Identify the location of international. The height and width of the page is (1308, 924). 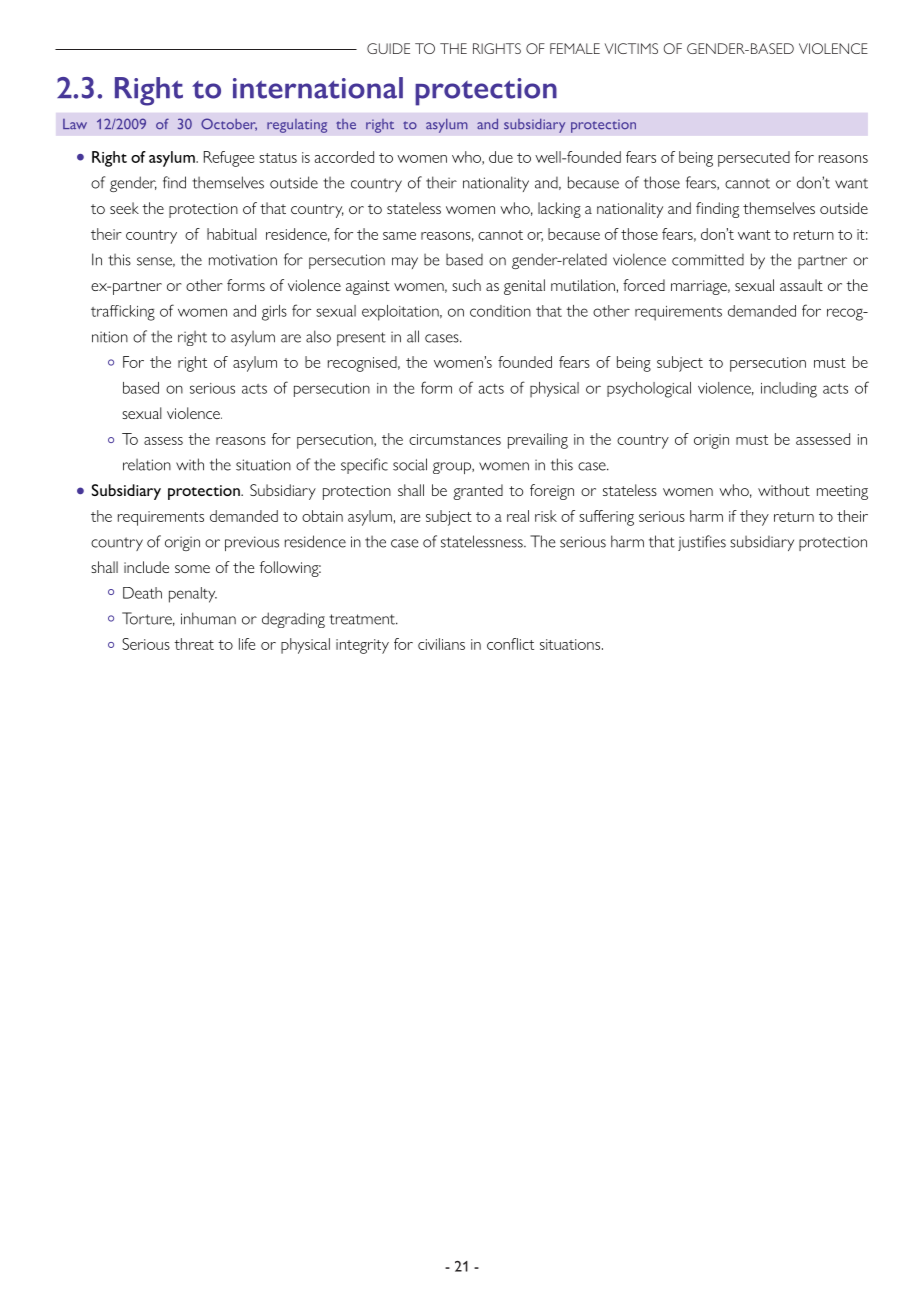
(318, 88).
